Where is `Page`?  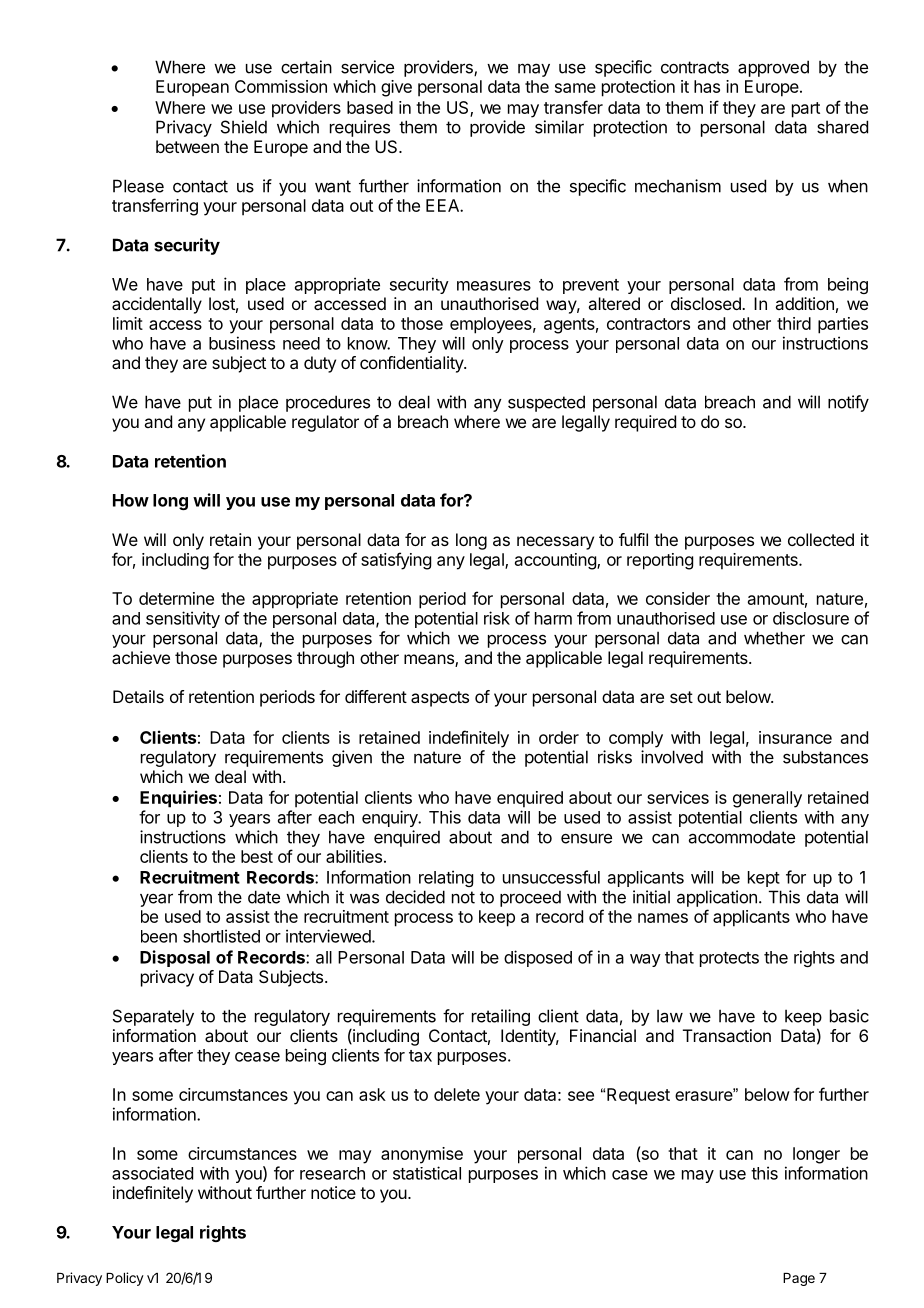 Page is located at coordinates (799, 1279).
